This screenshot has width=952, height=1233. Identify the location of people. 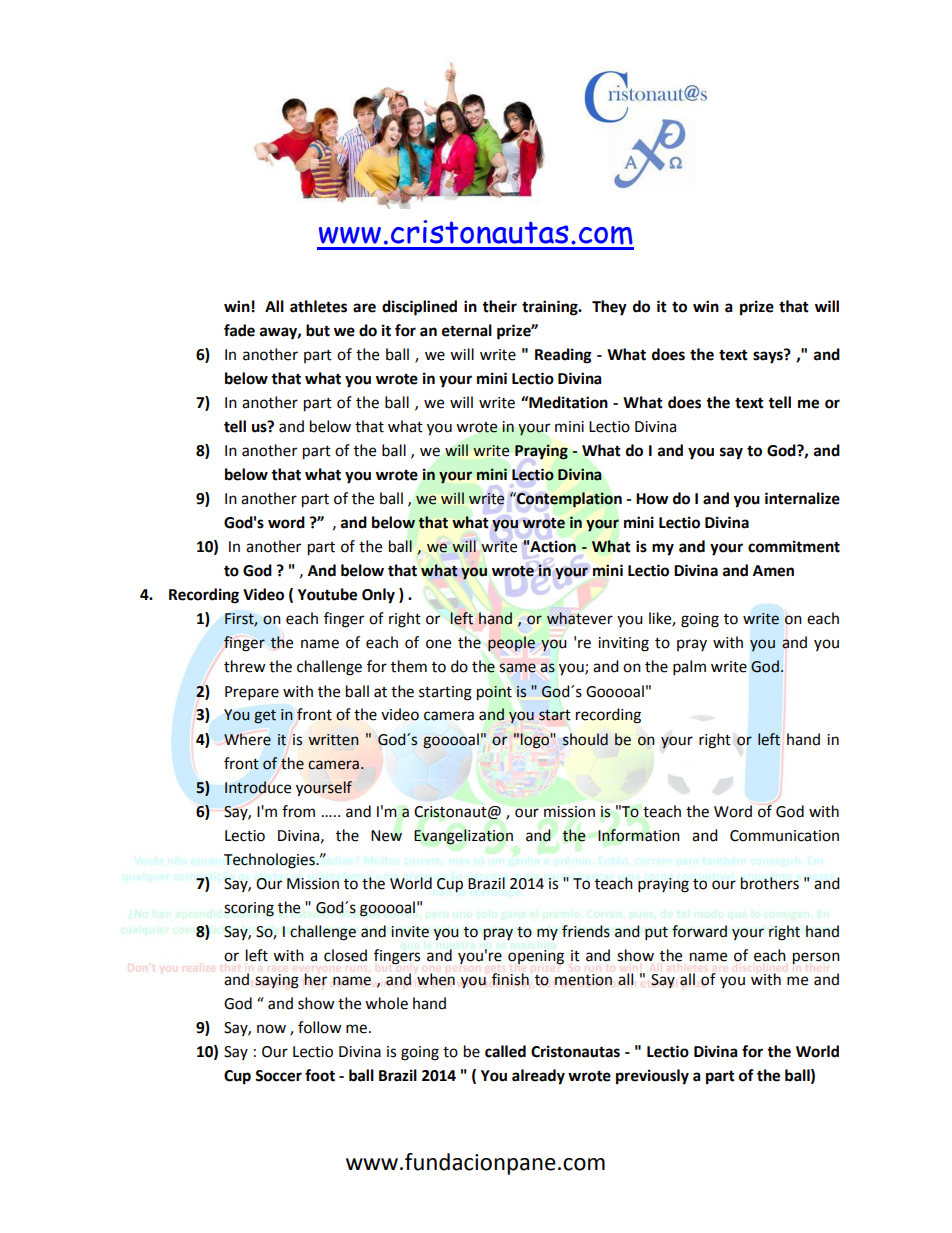
(511, 643).
